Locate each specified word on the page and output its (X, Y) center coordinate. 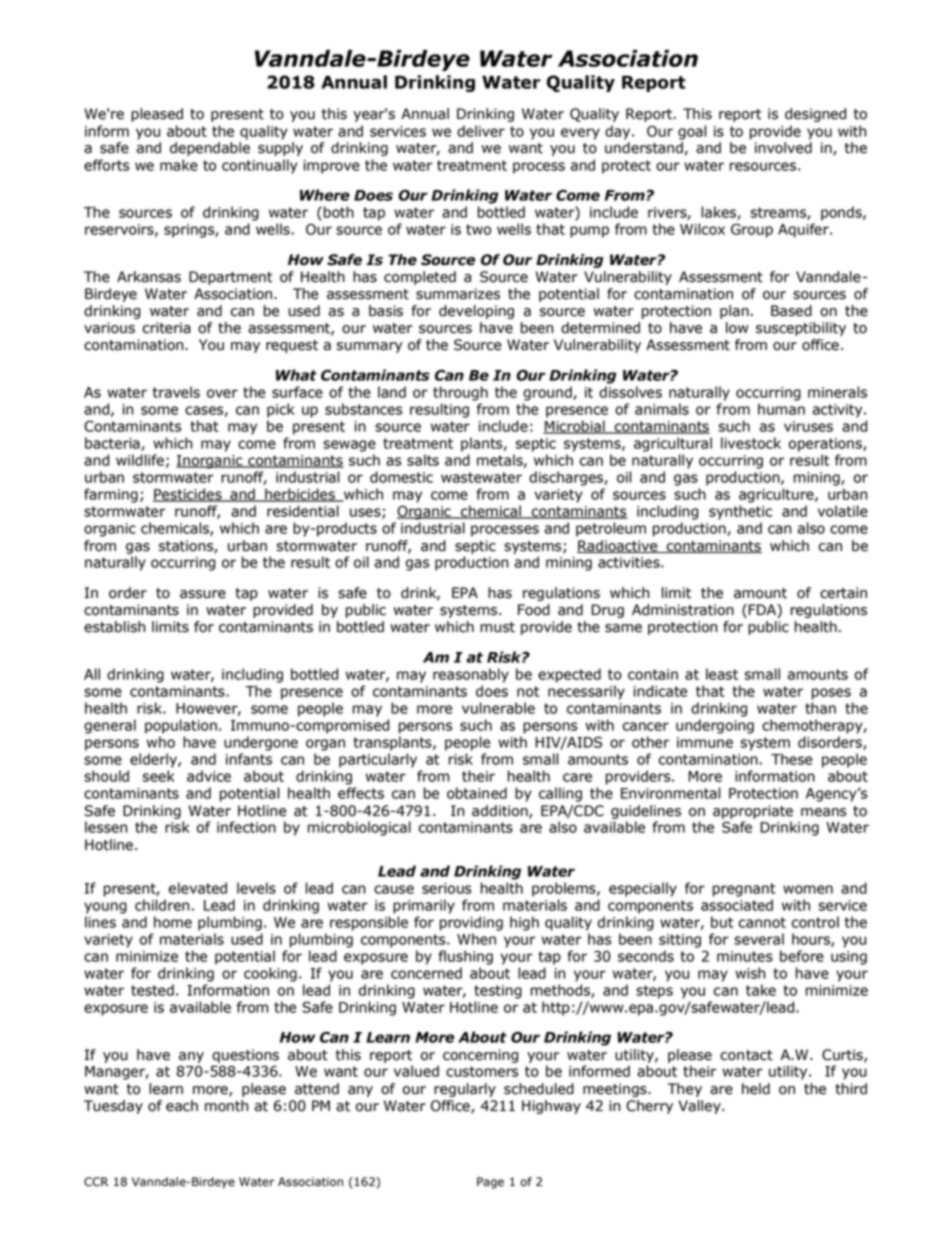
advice (209, 776)
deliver (481, 131)
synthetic (740, 512)
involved (783, 148)
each (182, 1106)
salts (423, 460)
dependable (210, 149)
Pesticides (188, 495)
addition (501, 812)
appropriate (753, 812)
